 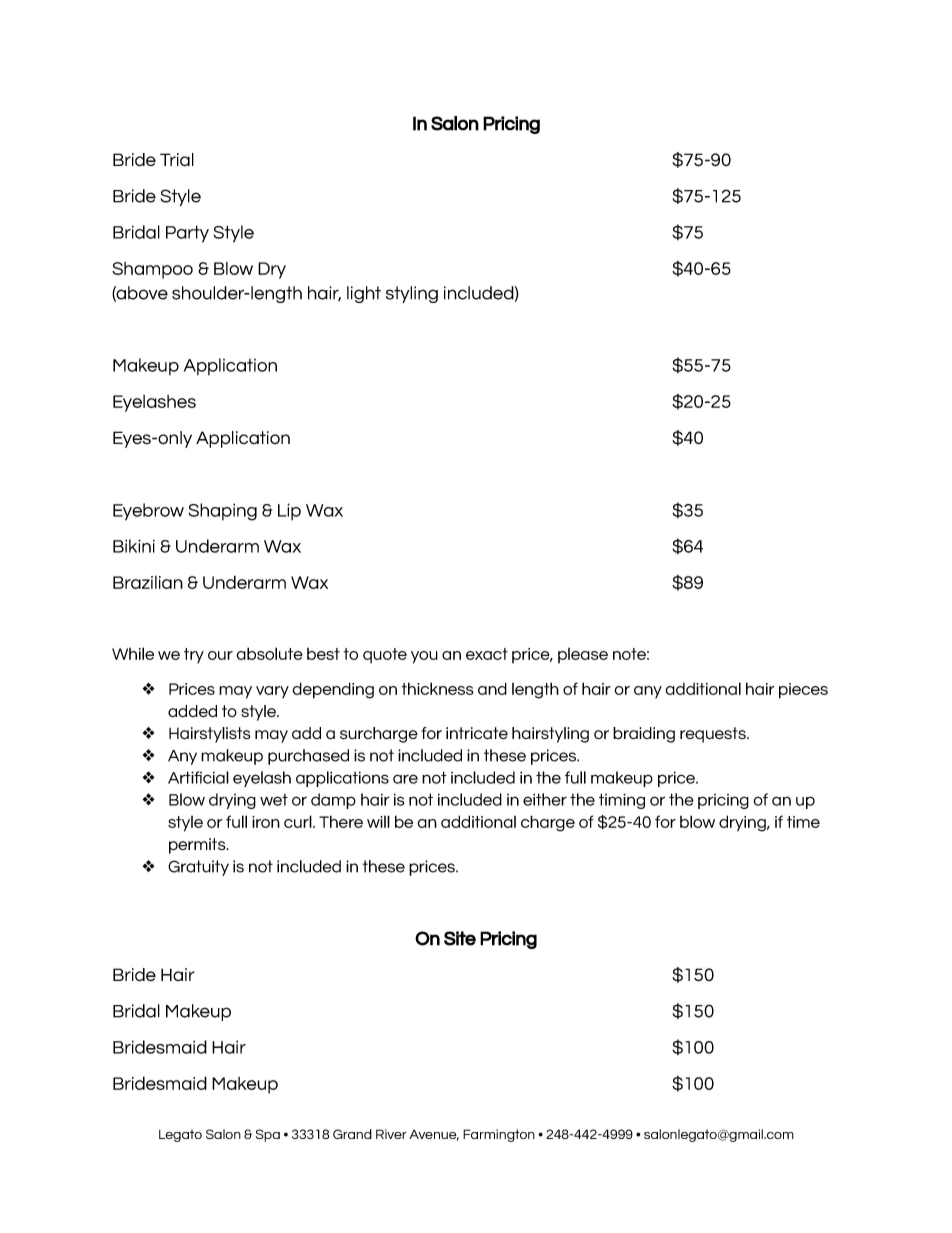 What do you see at coordinates (268, 1135) in the page?
I see `Spa` at bounding box center [268, 1135].
